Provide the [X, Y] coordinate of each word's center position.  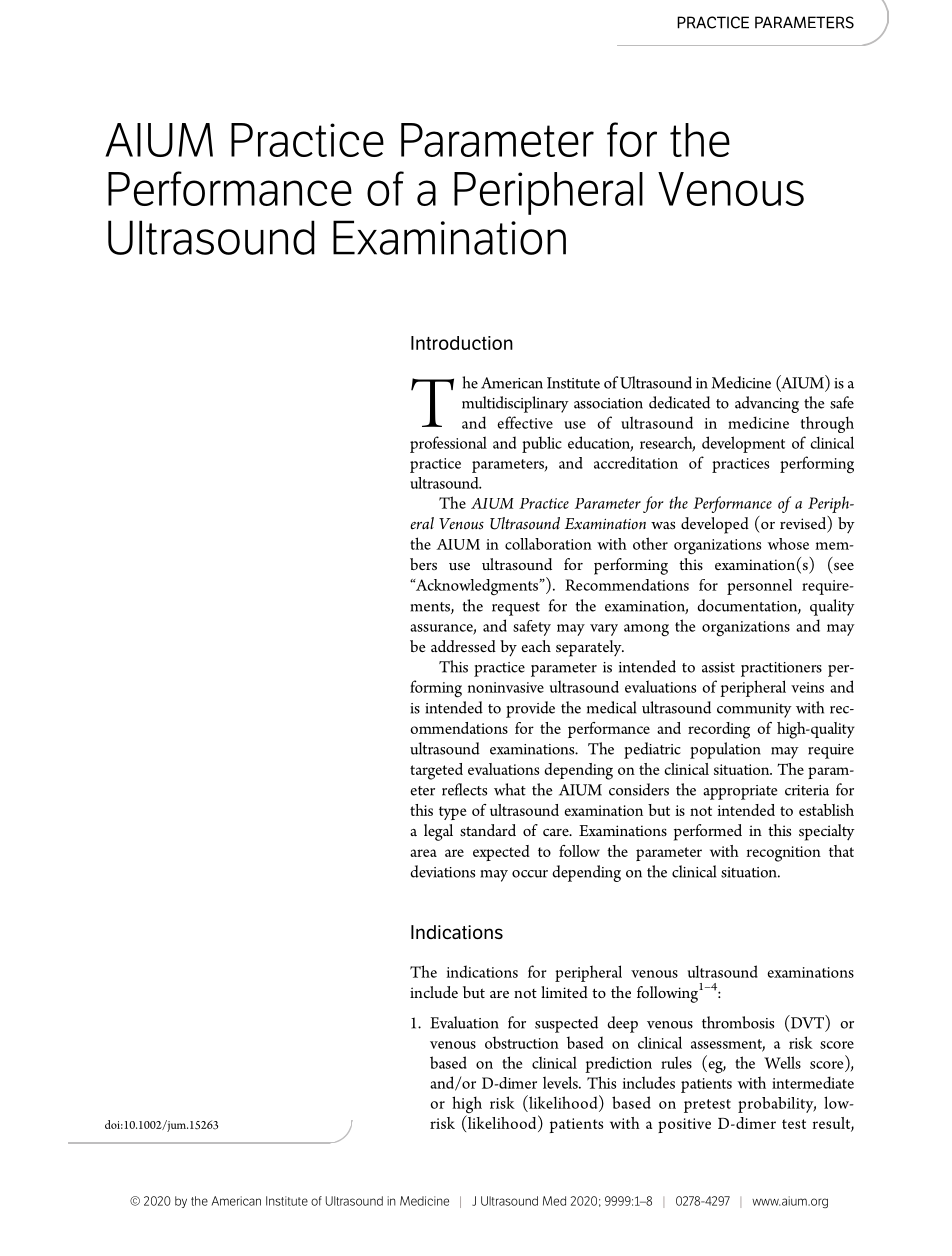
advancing [767, 404]
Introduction [462, 343]
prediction [618, 1064]
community [754, 710]
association [608, 403]
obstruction [522, 1042]
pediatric [652, 750]
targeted [436, 771]
